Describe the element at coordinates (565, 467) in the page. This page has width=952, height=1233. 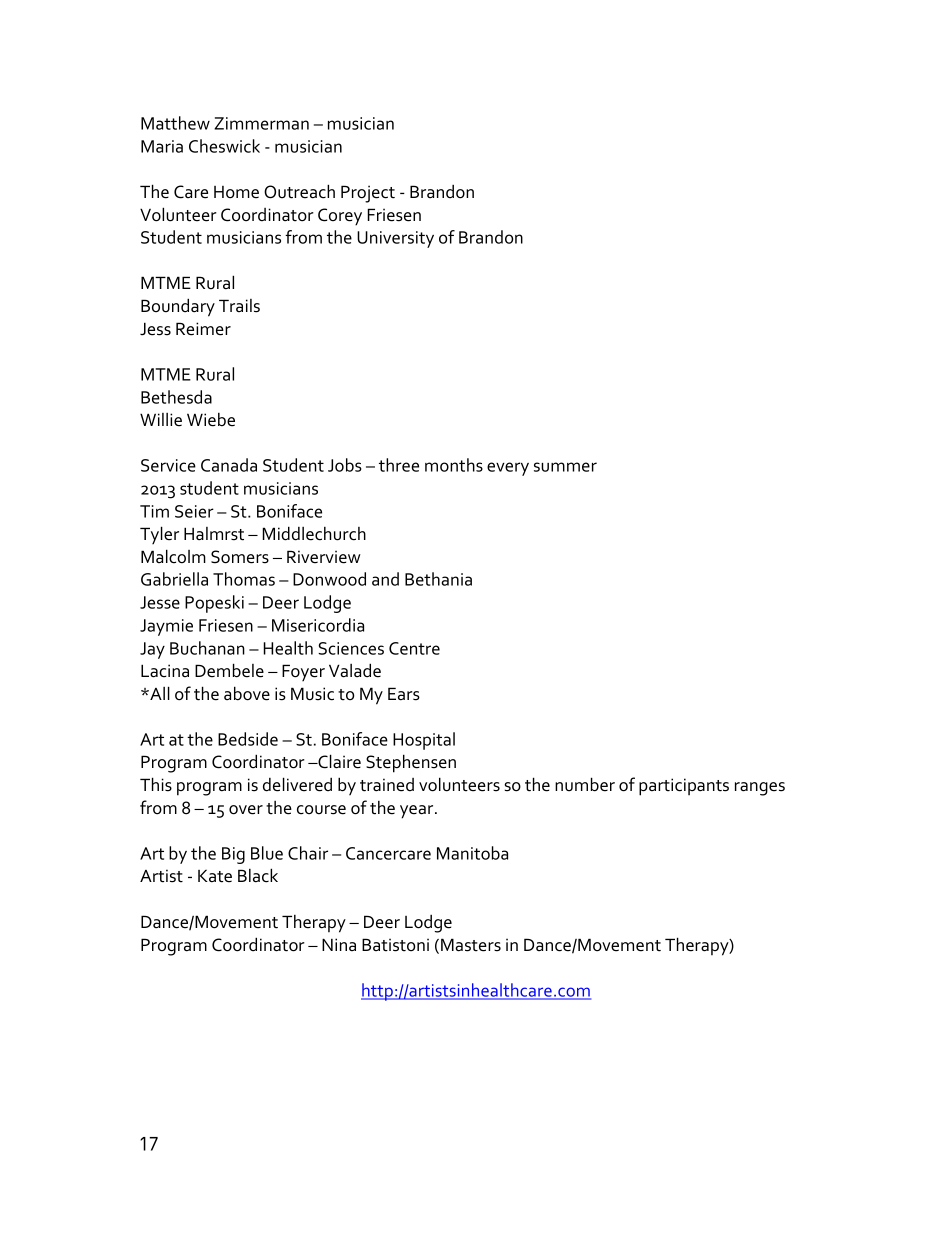
I see `summer` at that location.
